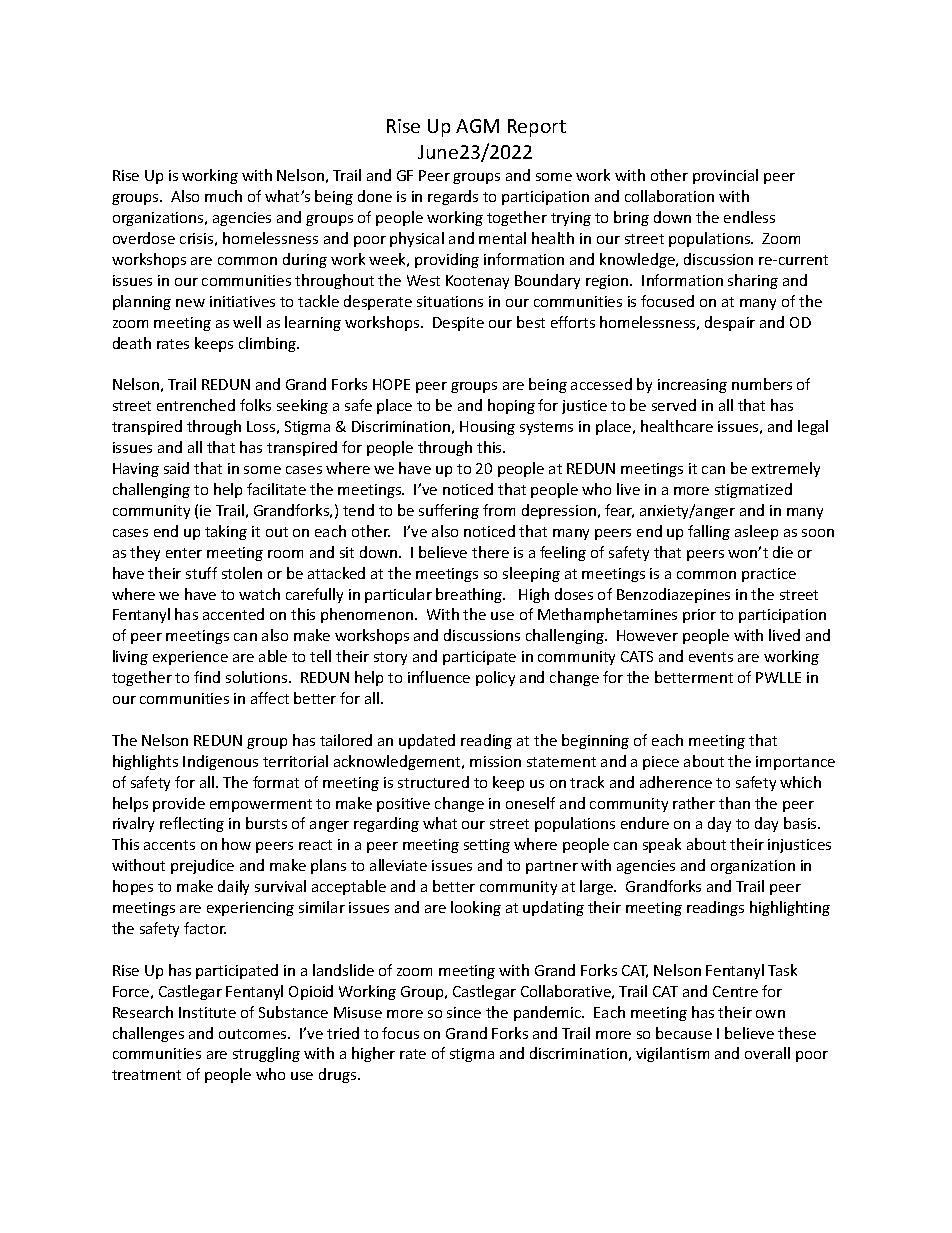 The height and width of the document is (1233, 952). What do you see at coordinates (477, 126) in the document?
I see `AGM` at bounding box center [477, 126].
